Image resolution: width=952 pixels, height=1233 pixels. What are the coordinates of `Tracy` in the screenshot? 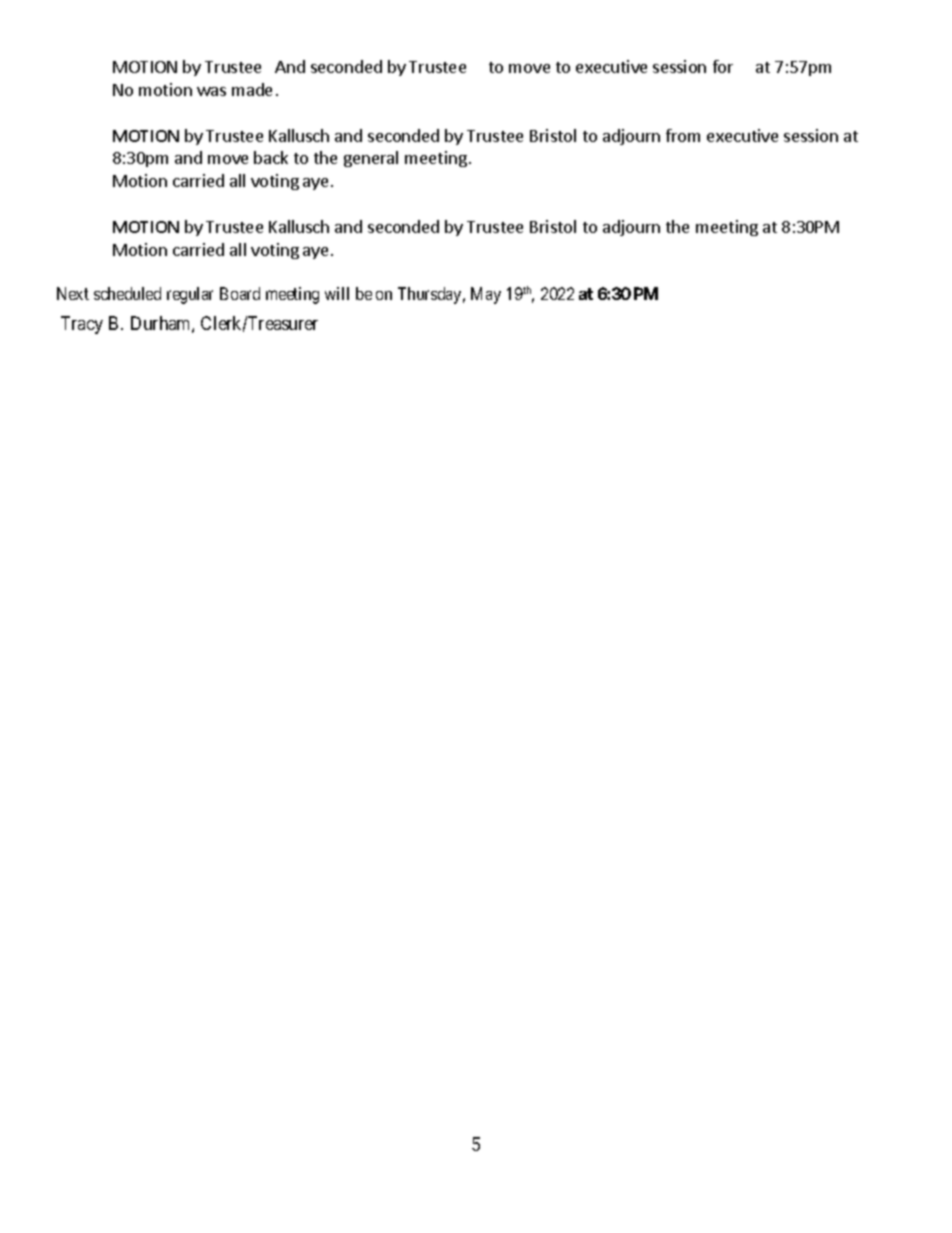 It's located at (82, 325).
